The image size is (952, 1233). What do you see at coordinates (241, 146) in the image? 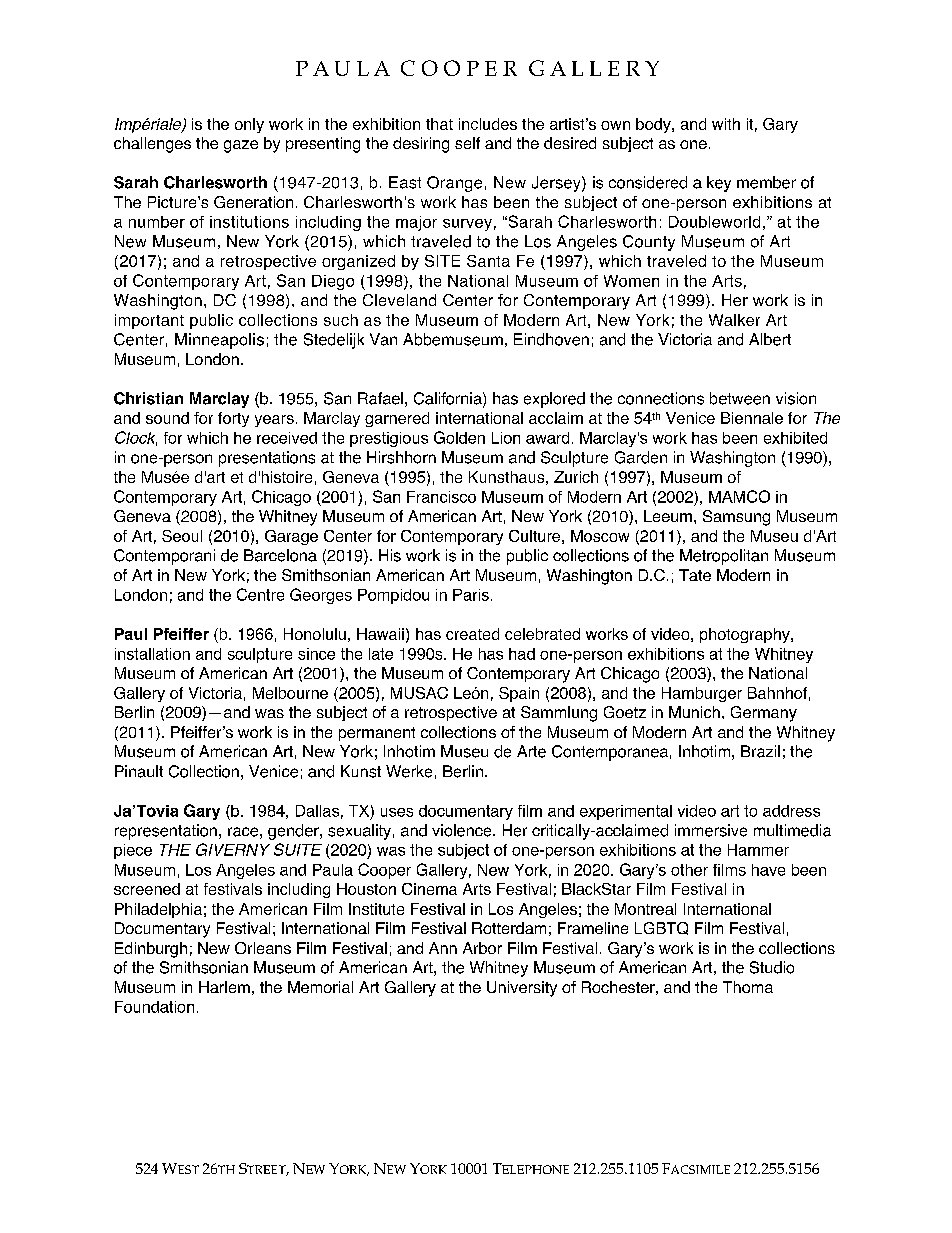
I see `gaze` at bounding box center [241, 146].
